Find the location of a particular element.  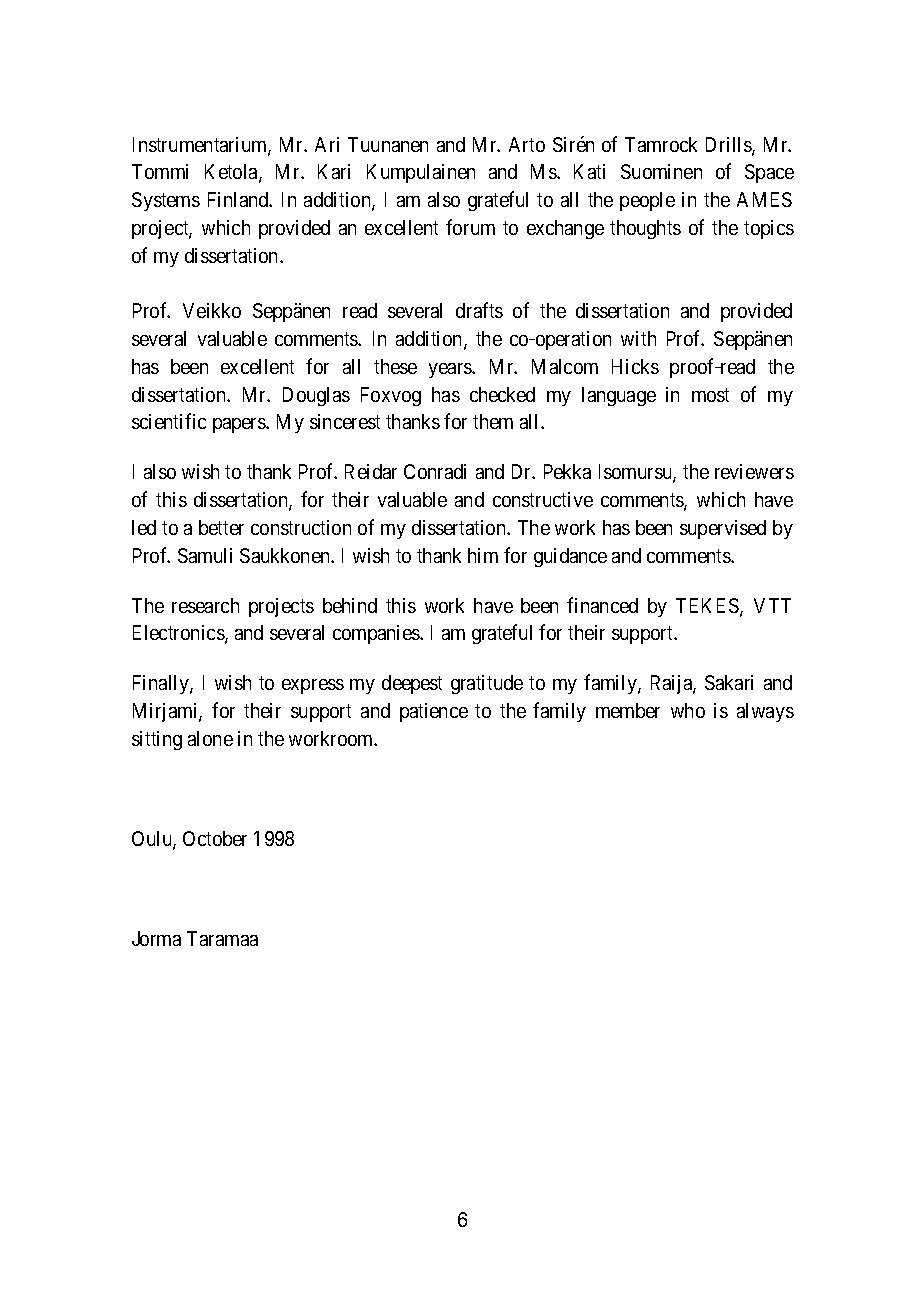

supervised is located at coordinates (723, 529).
